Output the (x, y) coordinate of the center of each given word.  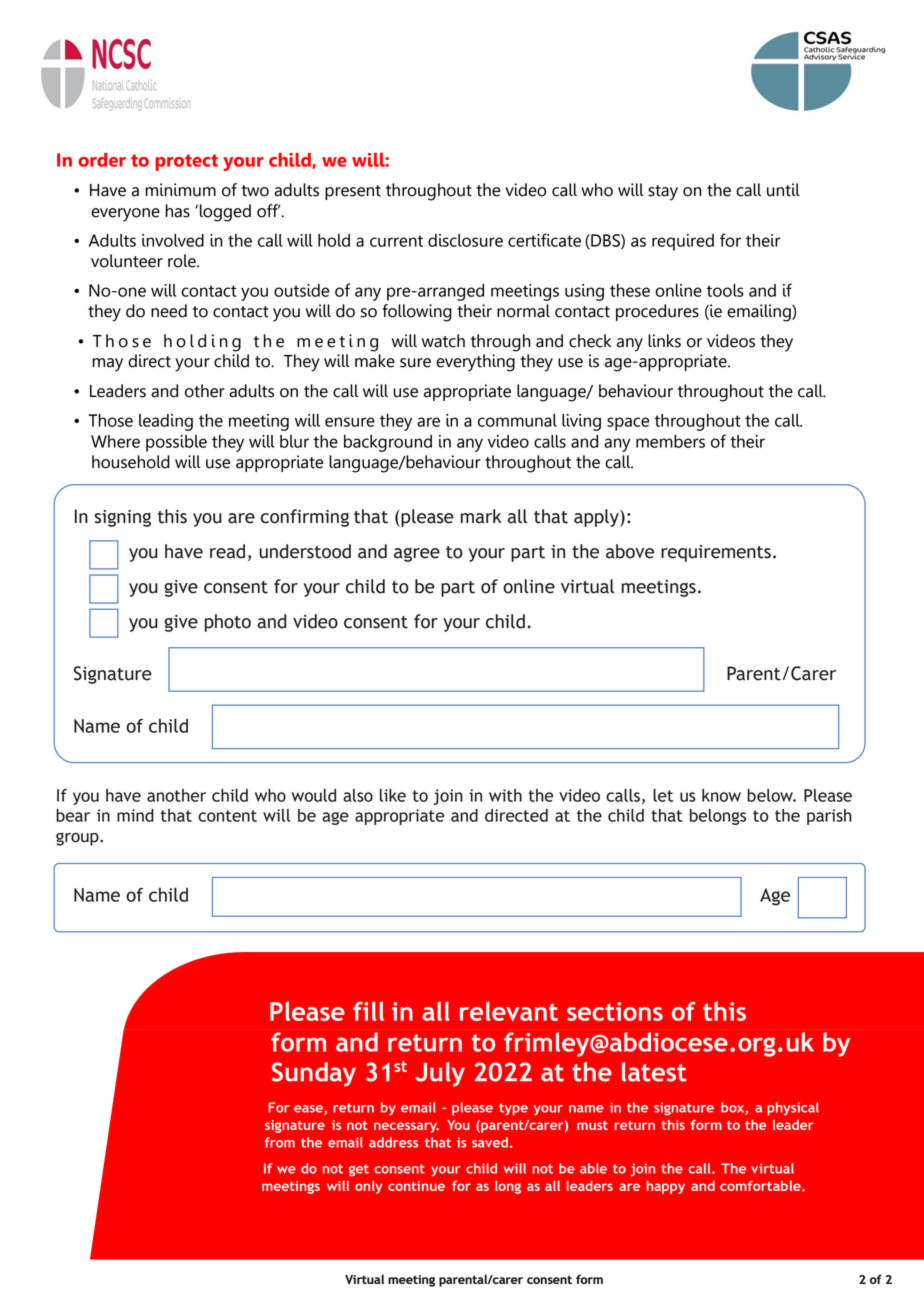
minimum (180, 190)
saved (490, 1142)
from (280, 1142)
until (783, 190)
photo (228, 623)
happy (666, 1187)
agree (417, 555)
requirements (716, 553)
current (396, 241)
